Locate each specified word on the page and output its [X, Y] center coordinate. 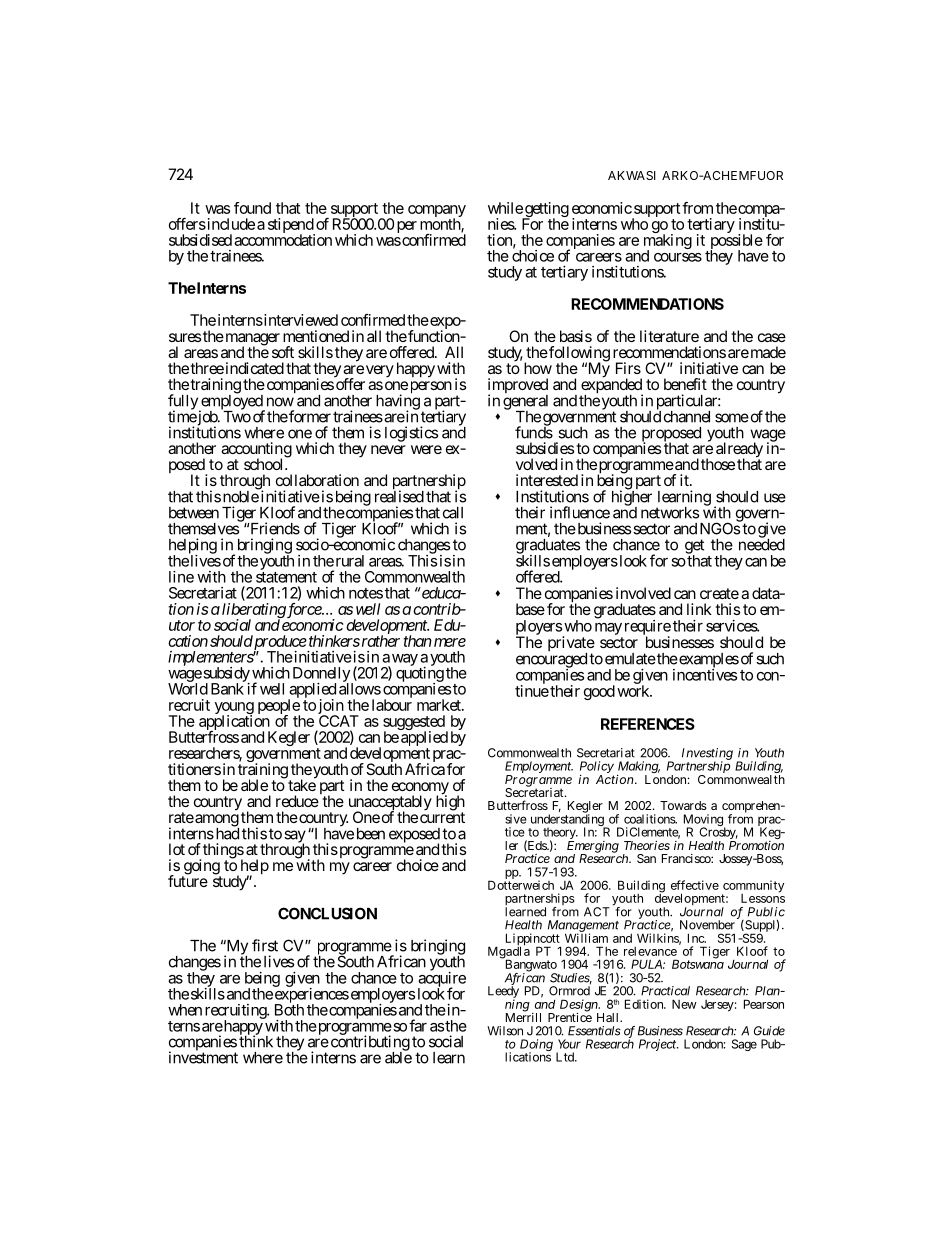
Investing [707, 755]
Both [289, 1009]
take [302, 784]
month [441, 225]
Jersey [717, 1006]
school [265, 464]
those [718, 464]
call [453, 513]
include [230, 224]
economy [420, 789]
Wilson [505, 1031]
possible [736, 243]
